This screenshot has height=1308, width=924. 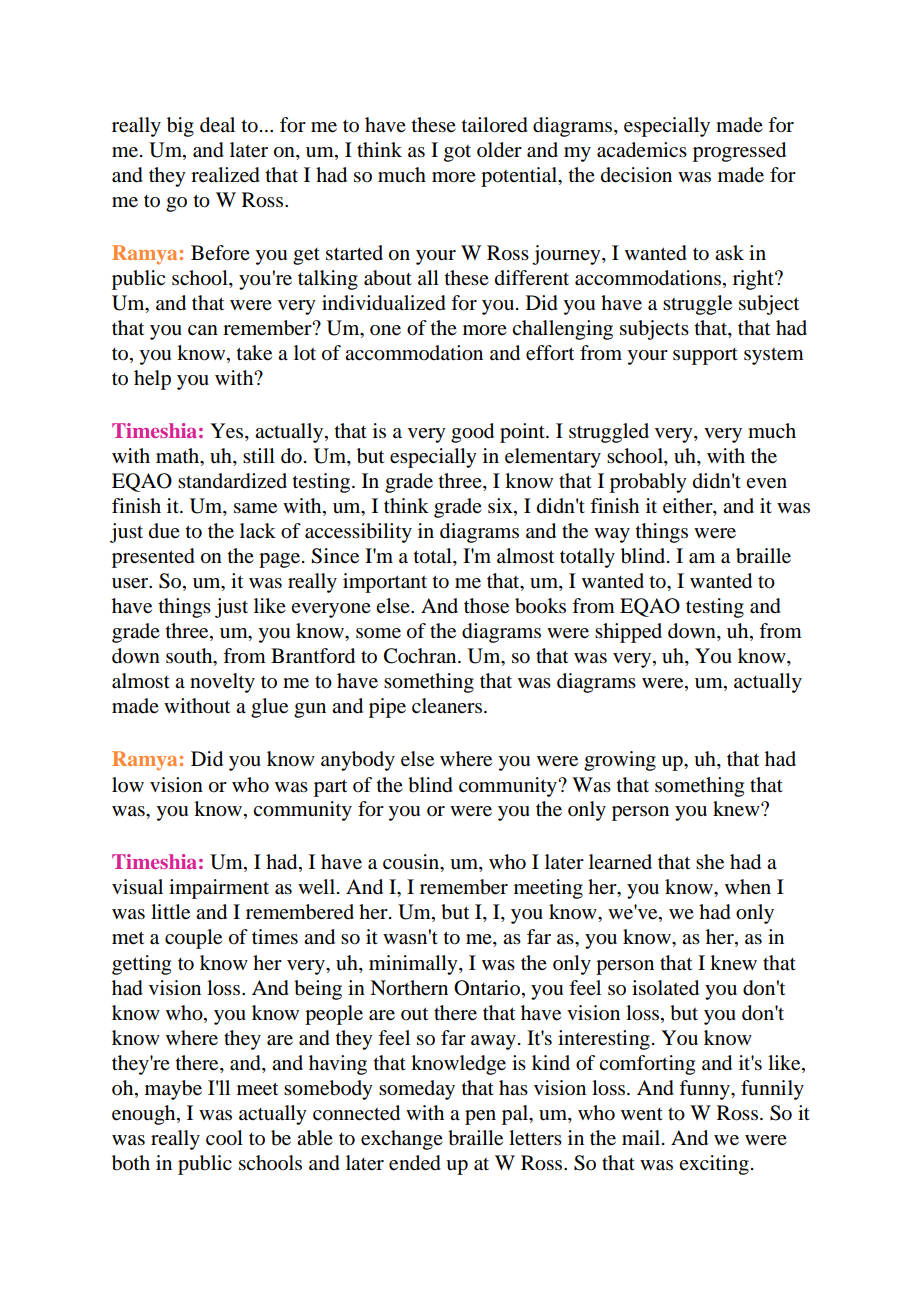 What do you see at coordinates (128, 785) in the screenshot?
I see `low` at bounding box center [128, 785].
